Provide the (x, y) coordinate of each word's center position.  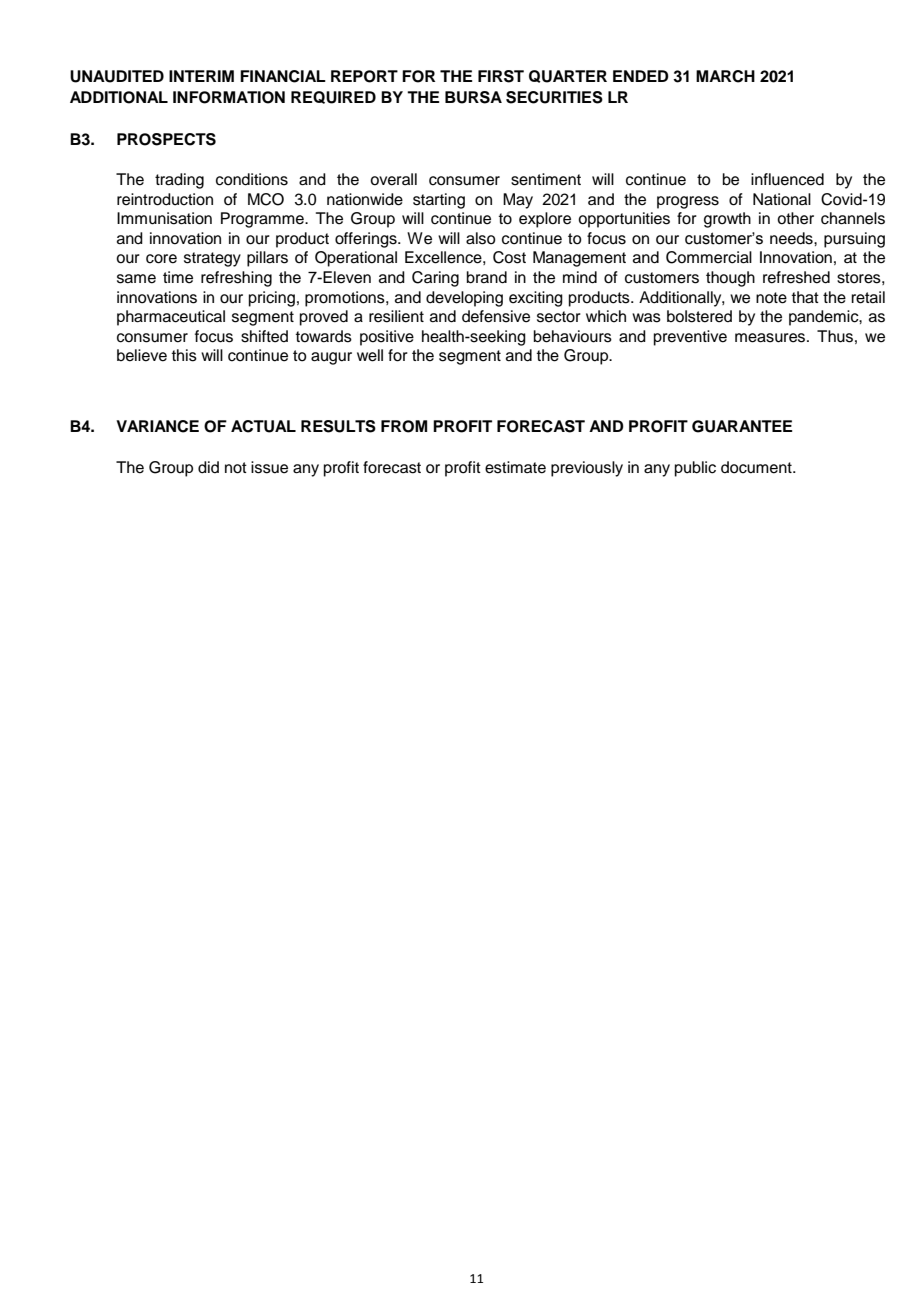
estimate (515, 467)
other (795, 218)
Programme (263, 220)
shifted (264, 336)
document (757, 467)
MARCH (725, 76)
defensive (496, 316)
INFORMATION (229, 97)
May (518, 201)
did (208, 467)
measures (771, 338)
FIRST (501, 76)
